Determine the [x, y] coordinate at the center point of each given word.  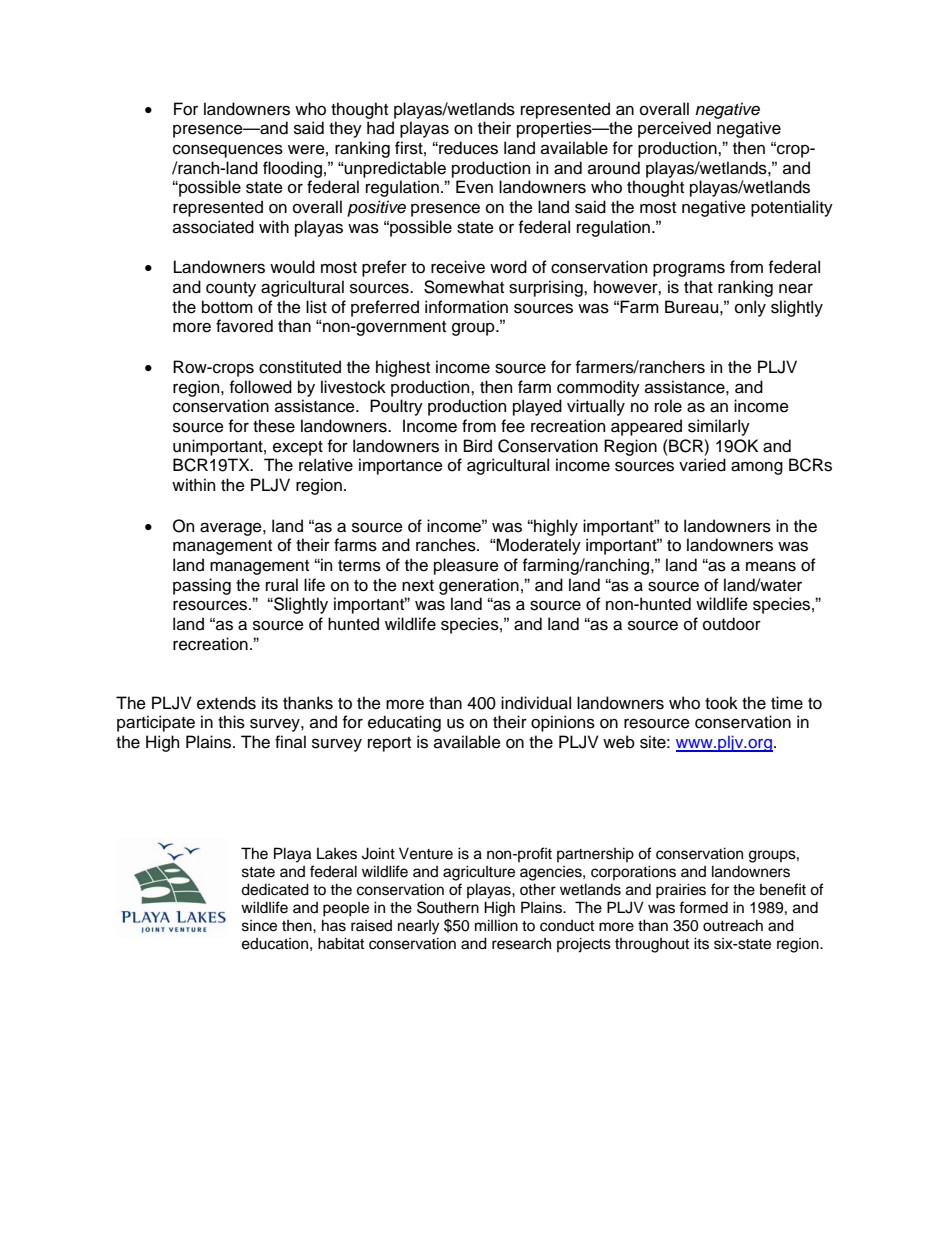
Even [474, 187]
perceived [674, 129]
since [259, 926]
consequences [228, 151]
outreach [733, 925]
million [496, 925]
